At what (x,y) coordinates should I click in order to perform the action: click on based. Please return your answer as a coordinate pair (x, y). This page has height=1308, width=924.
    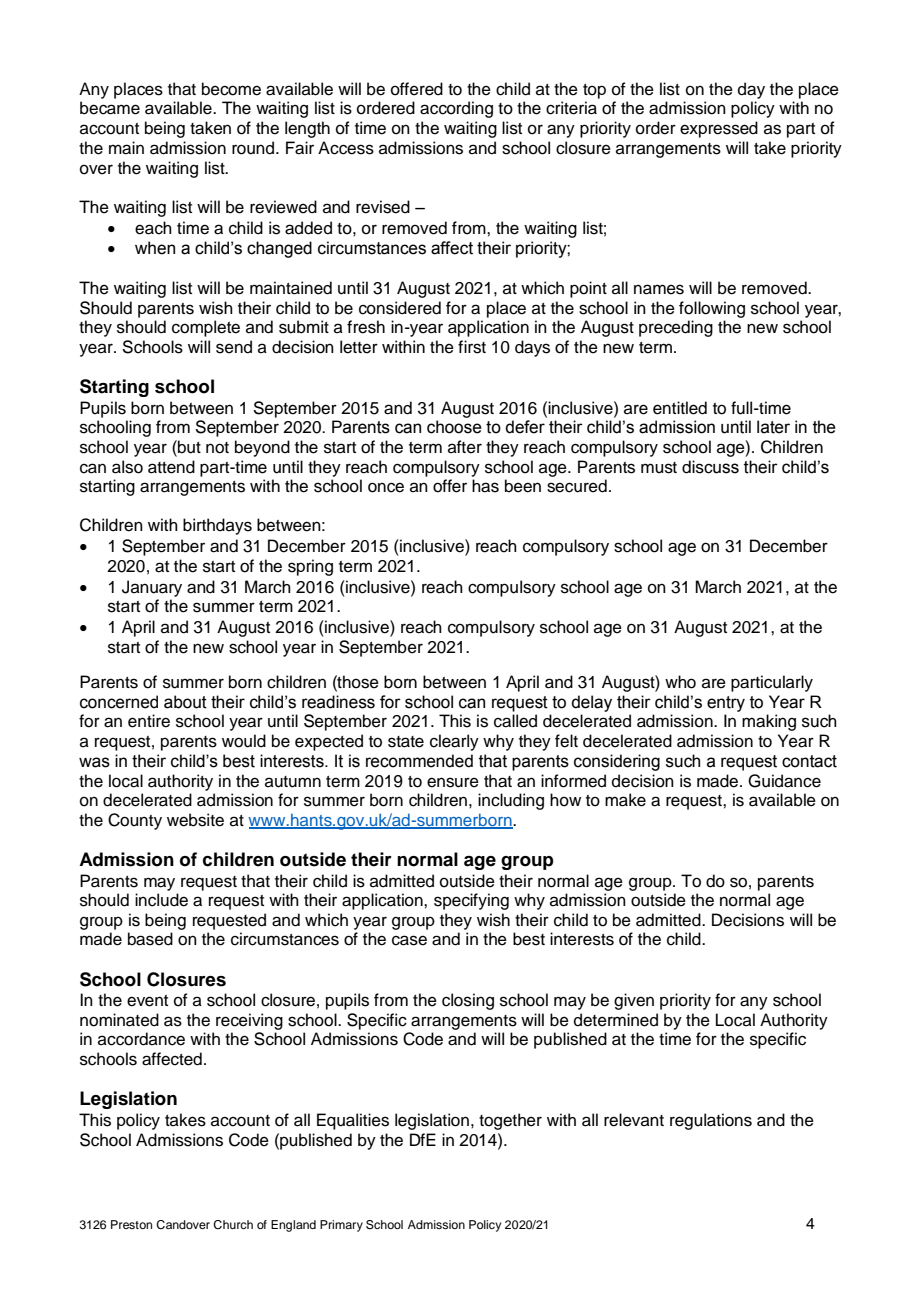
    Looking at the image, I should click on (150, 939).
